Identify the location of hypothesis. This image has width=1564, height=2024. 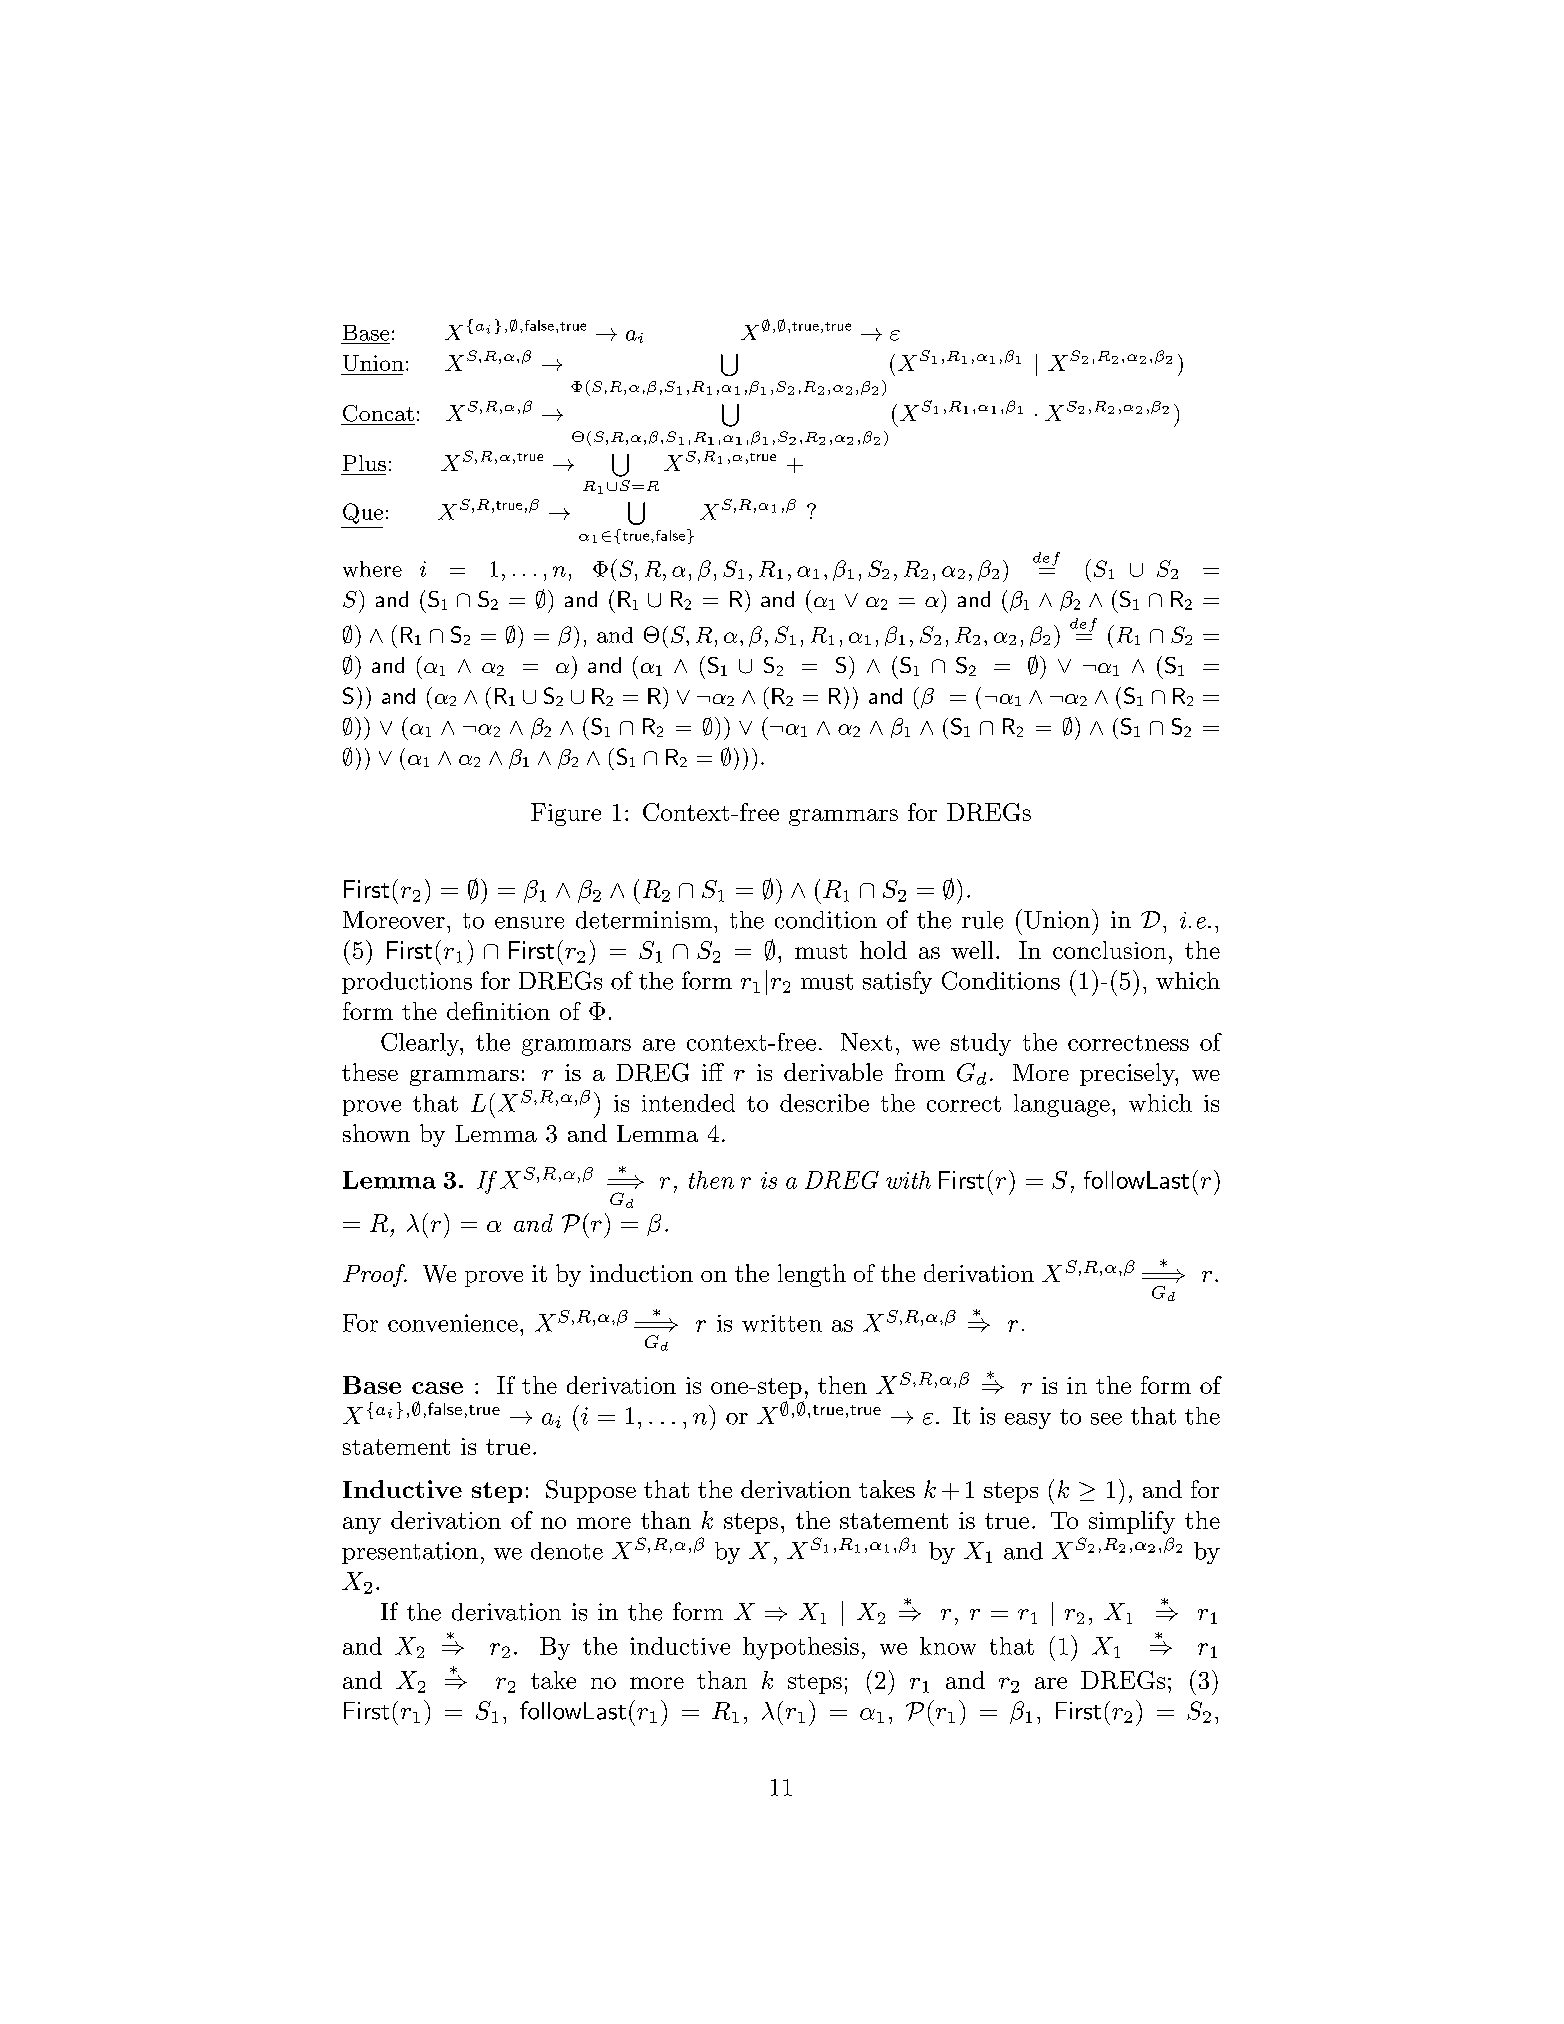
(801, 1648).
